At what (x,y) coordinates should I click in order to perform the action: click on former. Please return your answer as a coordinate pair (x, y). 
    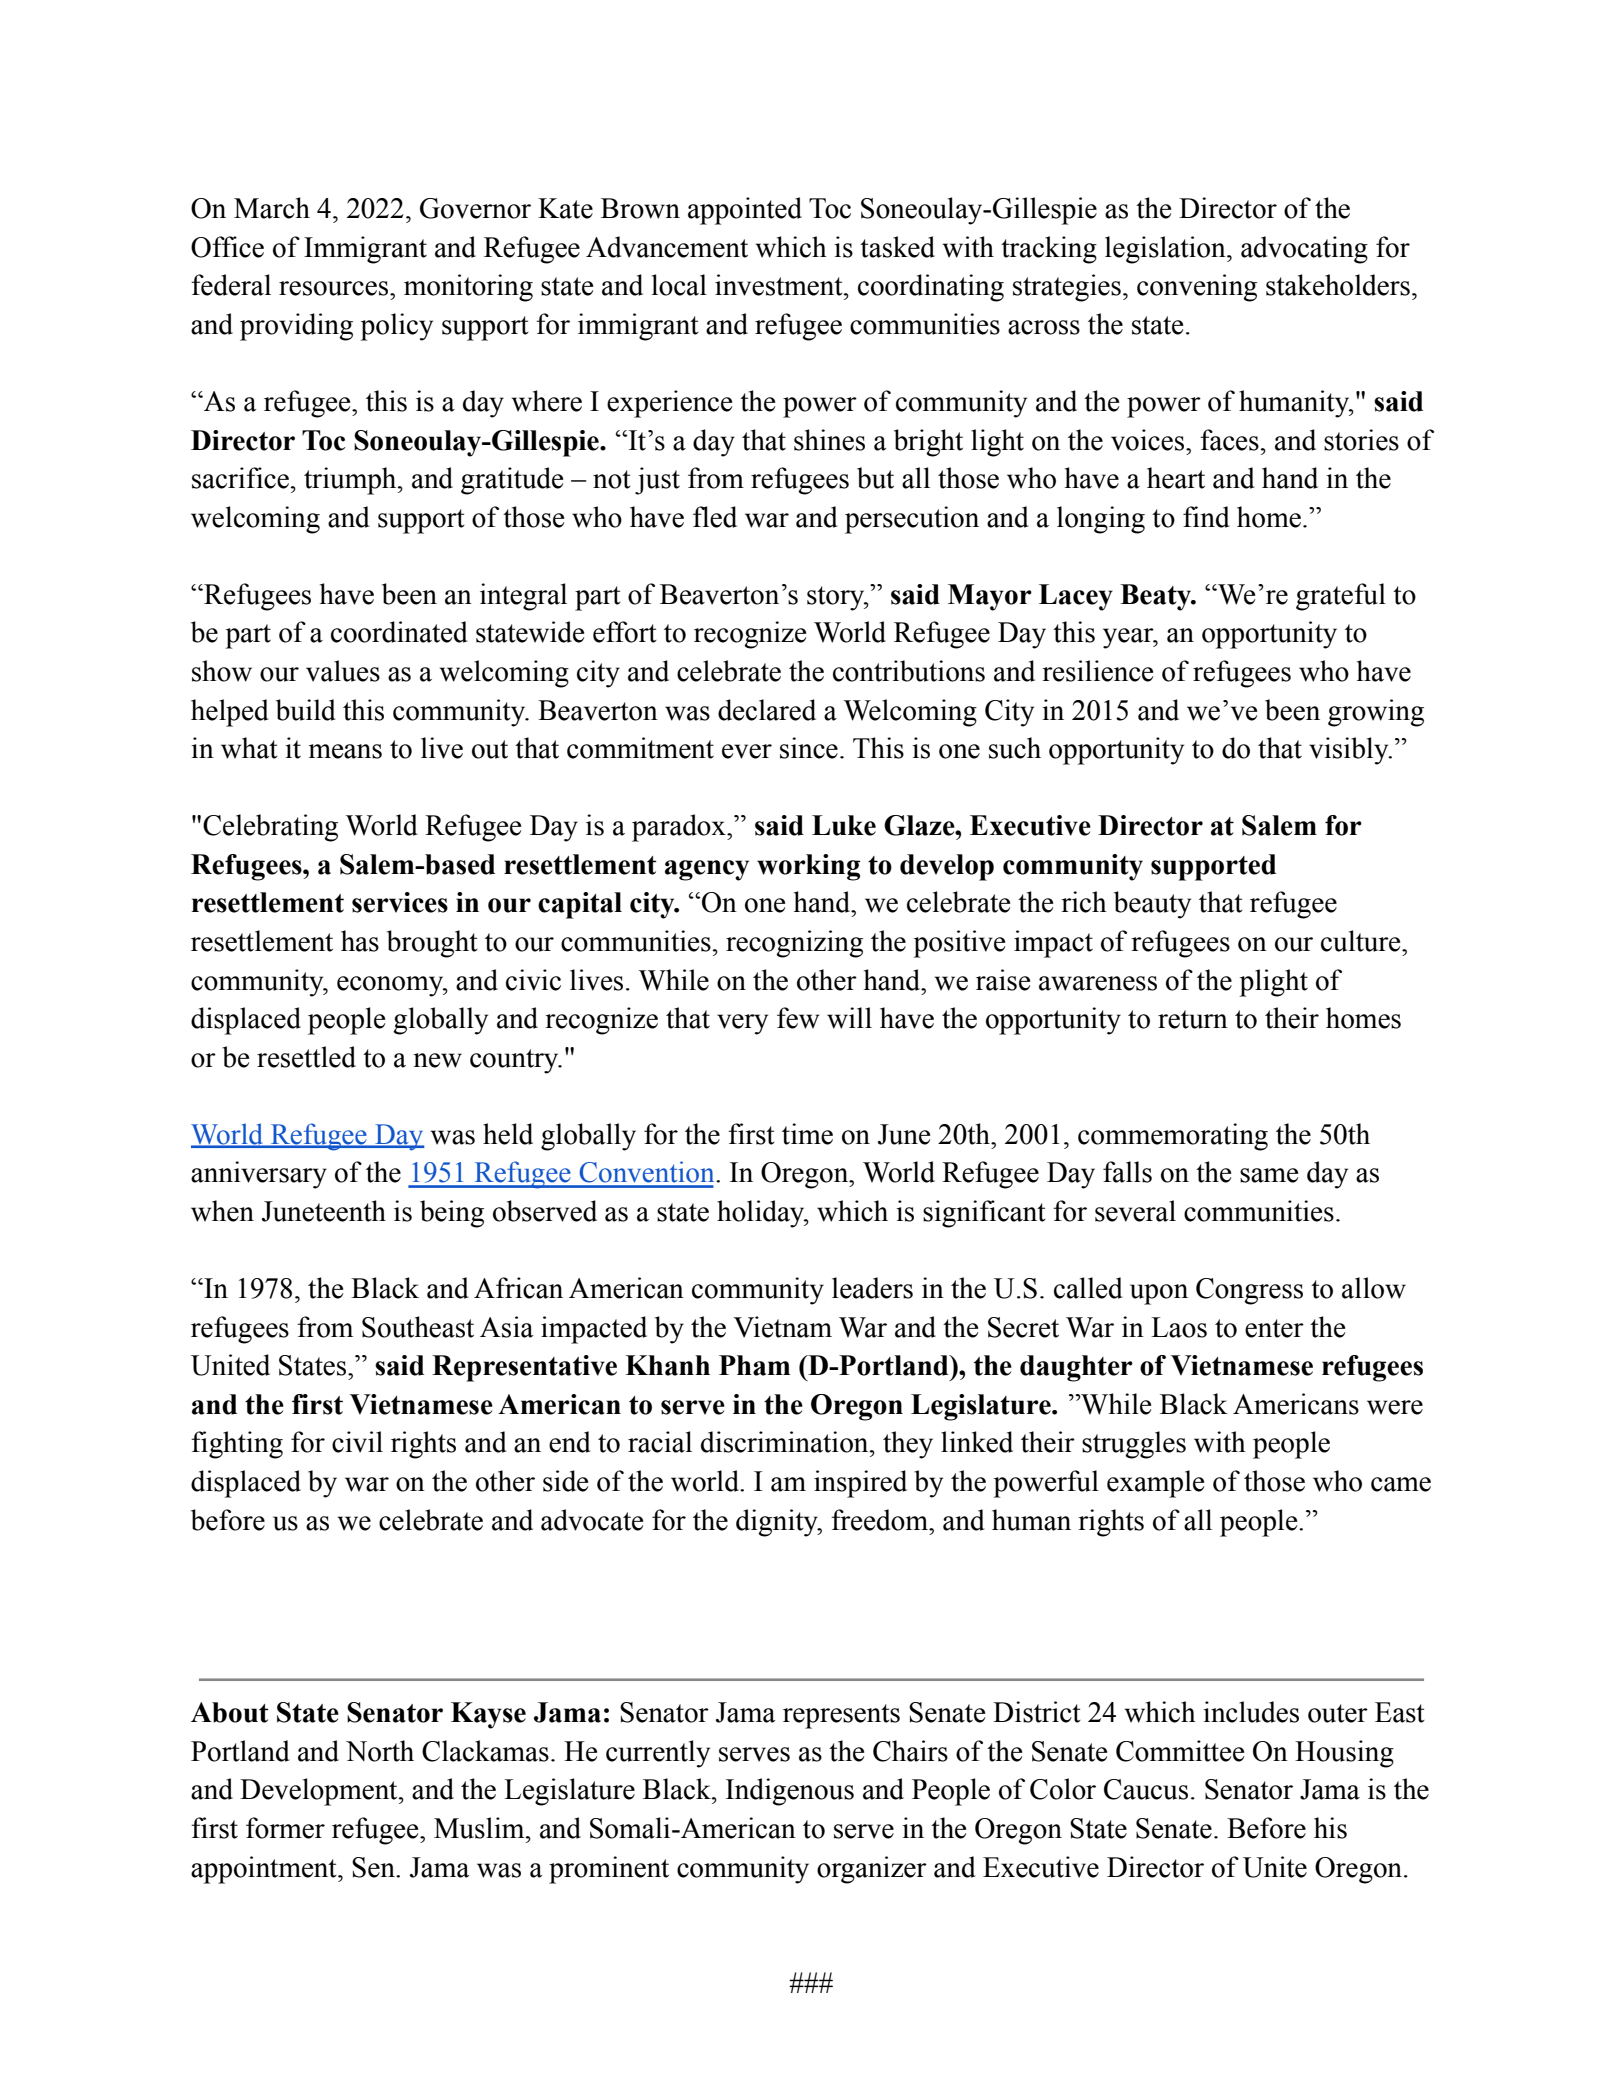
    Looking at the image, I should click on (285, 1828).
